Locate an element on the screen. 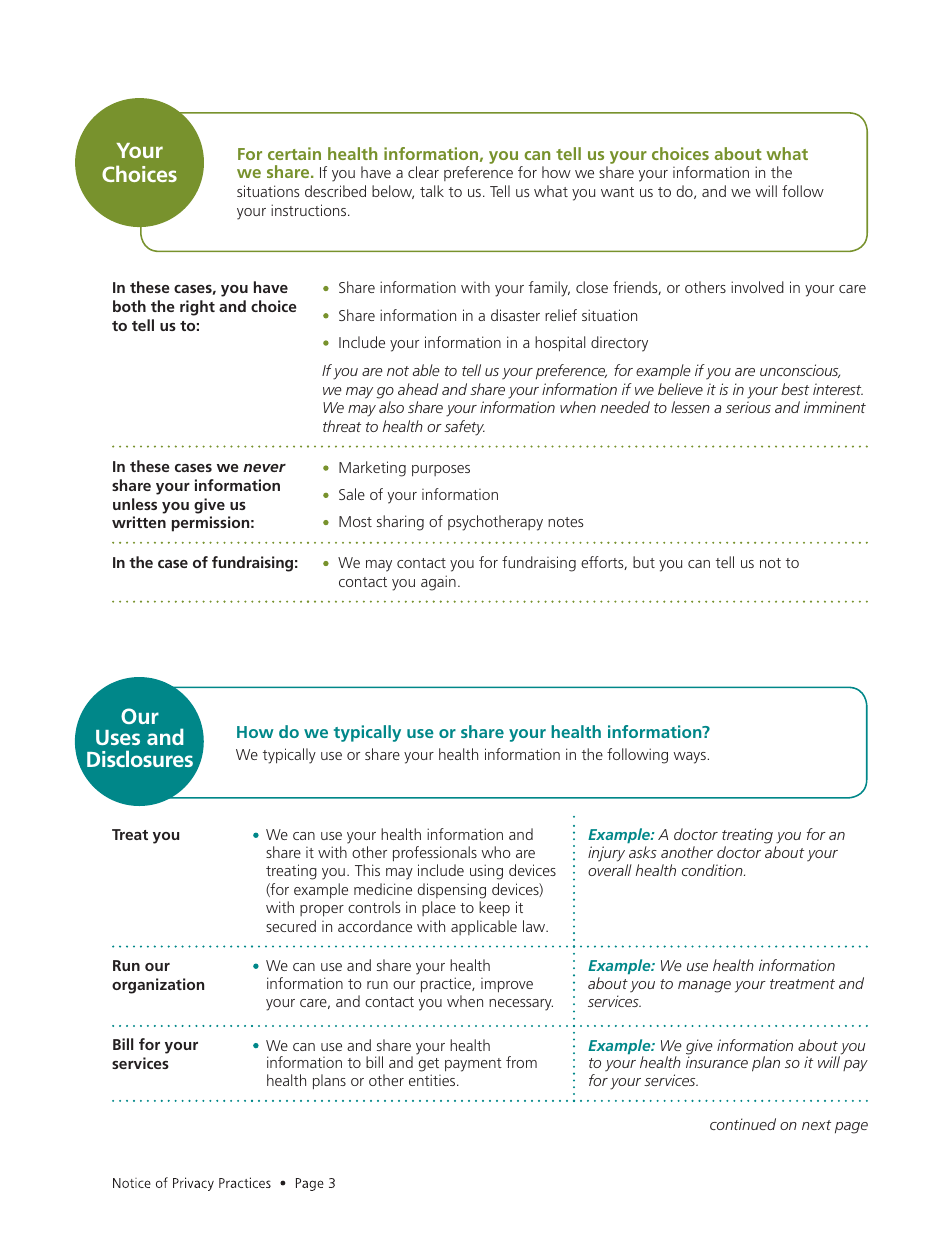  Uses is located at coordinates (118, 737).
